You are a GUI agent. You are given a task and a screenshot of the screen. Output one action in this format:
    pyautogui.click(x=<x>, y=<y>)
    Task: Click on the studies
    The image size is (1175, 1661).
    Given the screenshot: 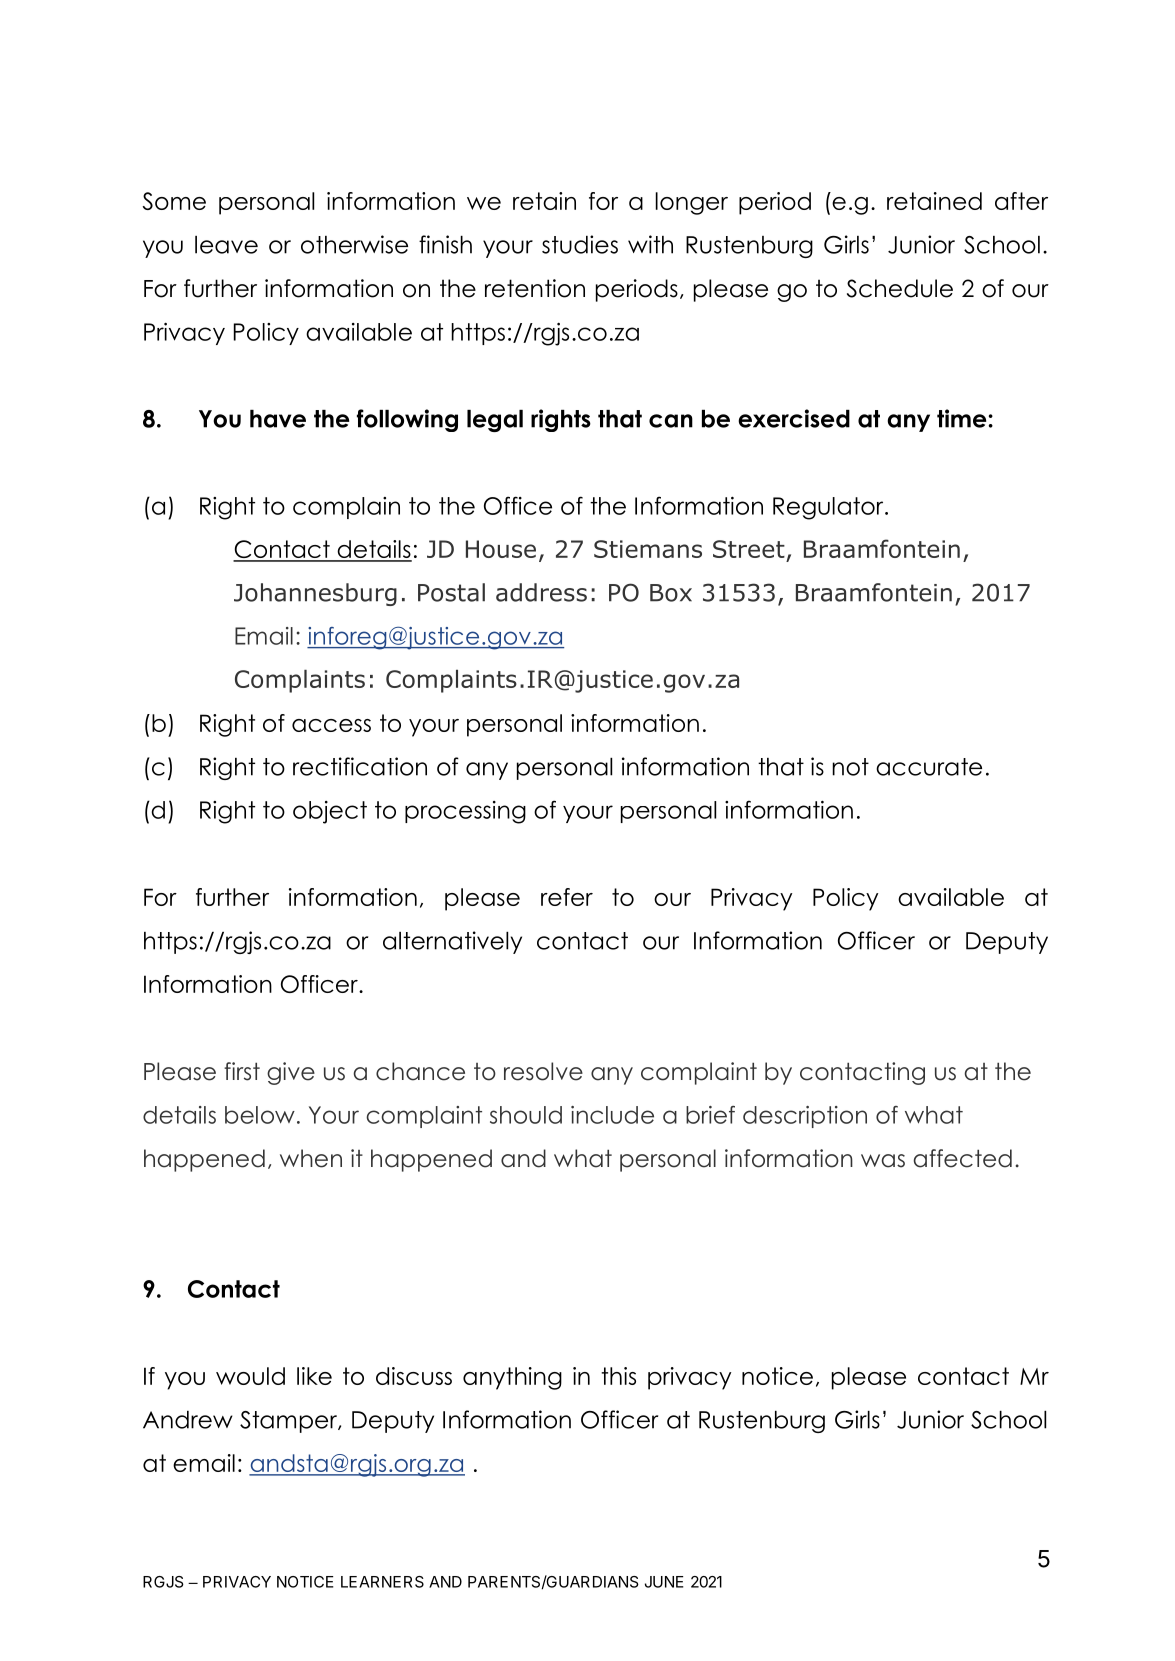 What is the action you would take?
    pyautogui.click(x=580, y=244)
